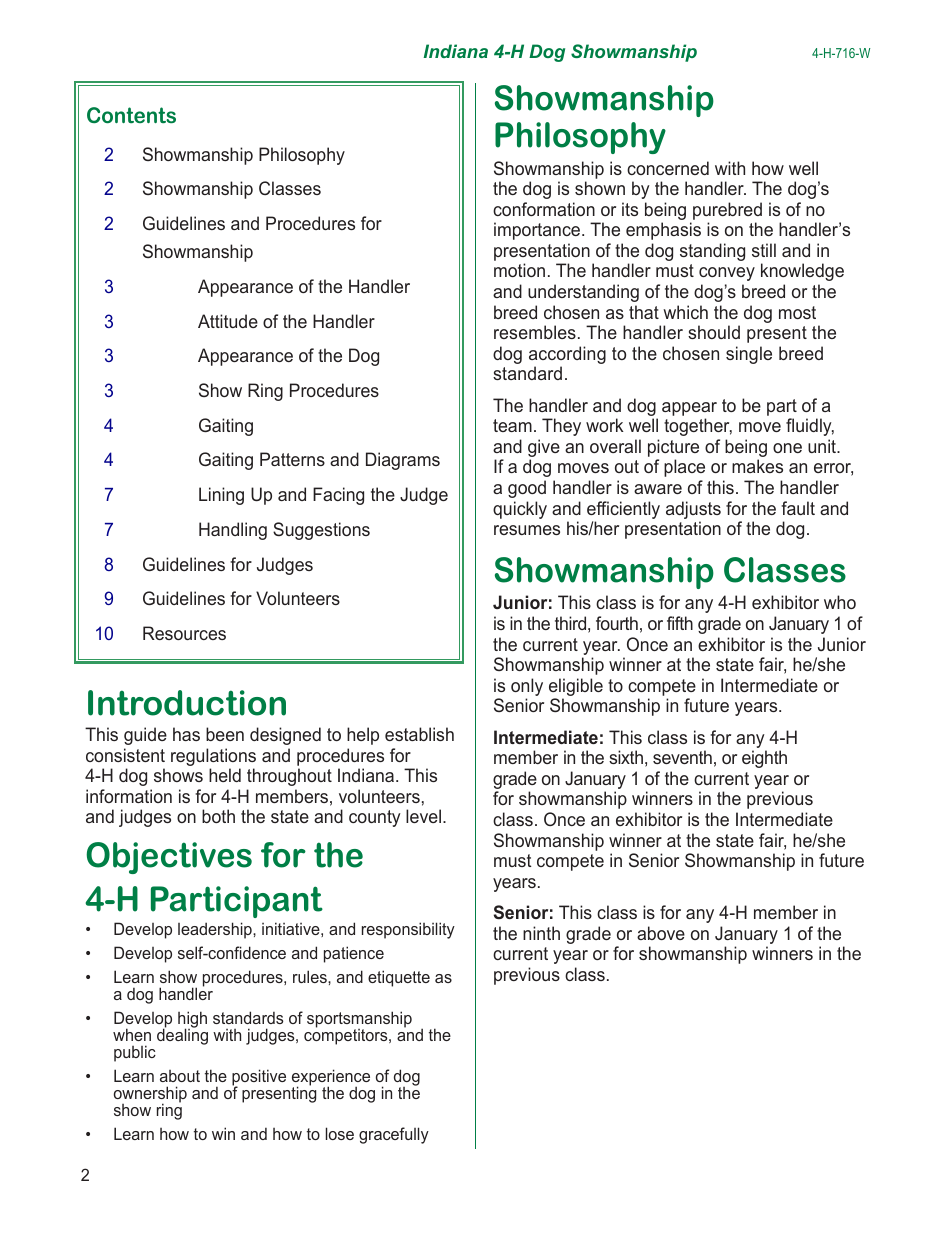 This screenshot has width=952, height=1233. What do you see at coordinates (228, 321) in the screenshot?
I see `Attitude` at bounding box center [228, 321].
